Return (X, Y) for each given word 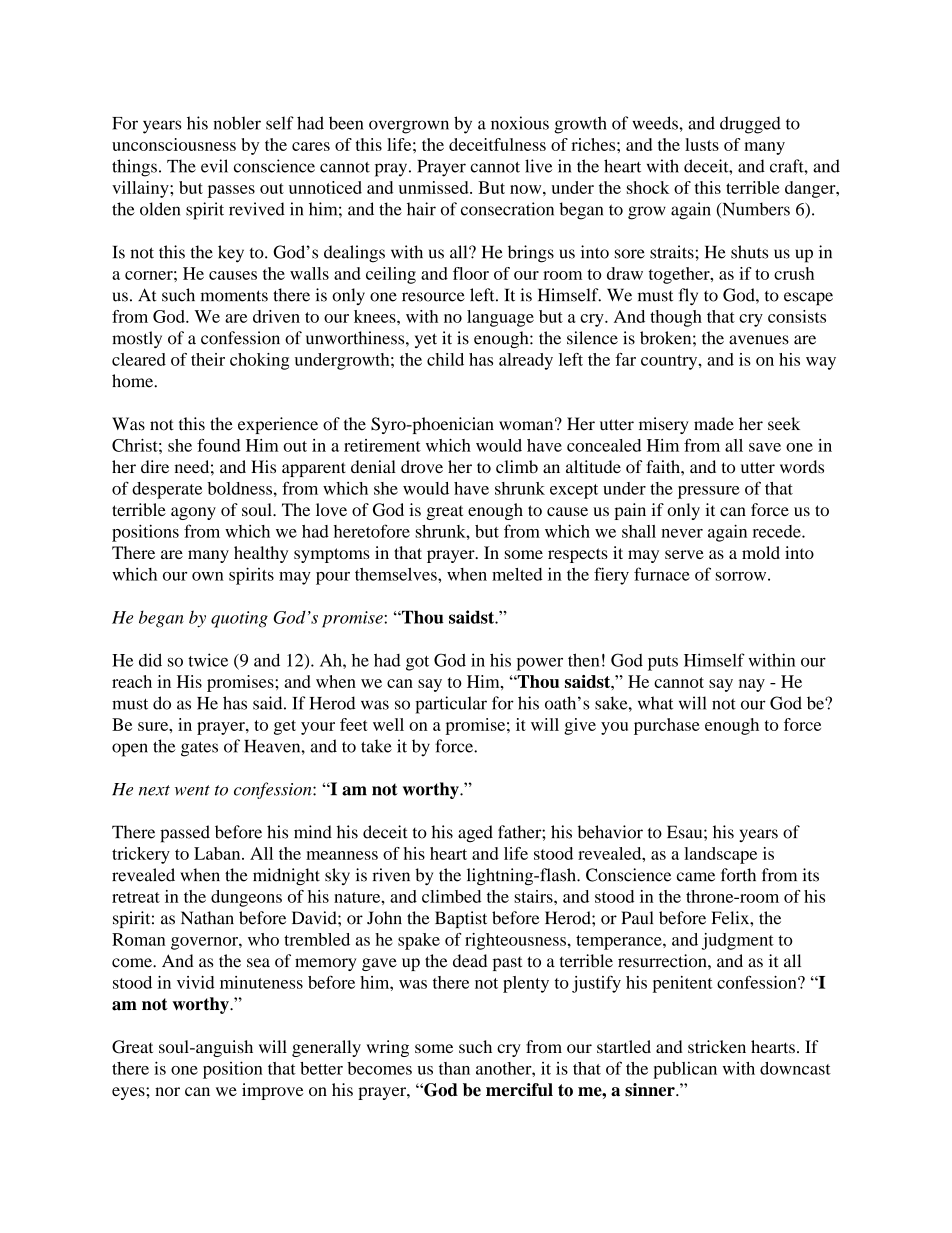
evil (214, 166)
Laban (218, 853)
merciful (519, 1090)
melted (517, 574)
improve (273, 1091)
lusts (702, 144)
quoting (239, 619)
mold (761, 552)
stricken (717, 1046)
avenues (759, 340)
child (445, 359)
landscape (720, 855)
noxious (520, 123)
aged (475, 834)
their (208, 359)
